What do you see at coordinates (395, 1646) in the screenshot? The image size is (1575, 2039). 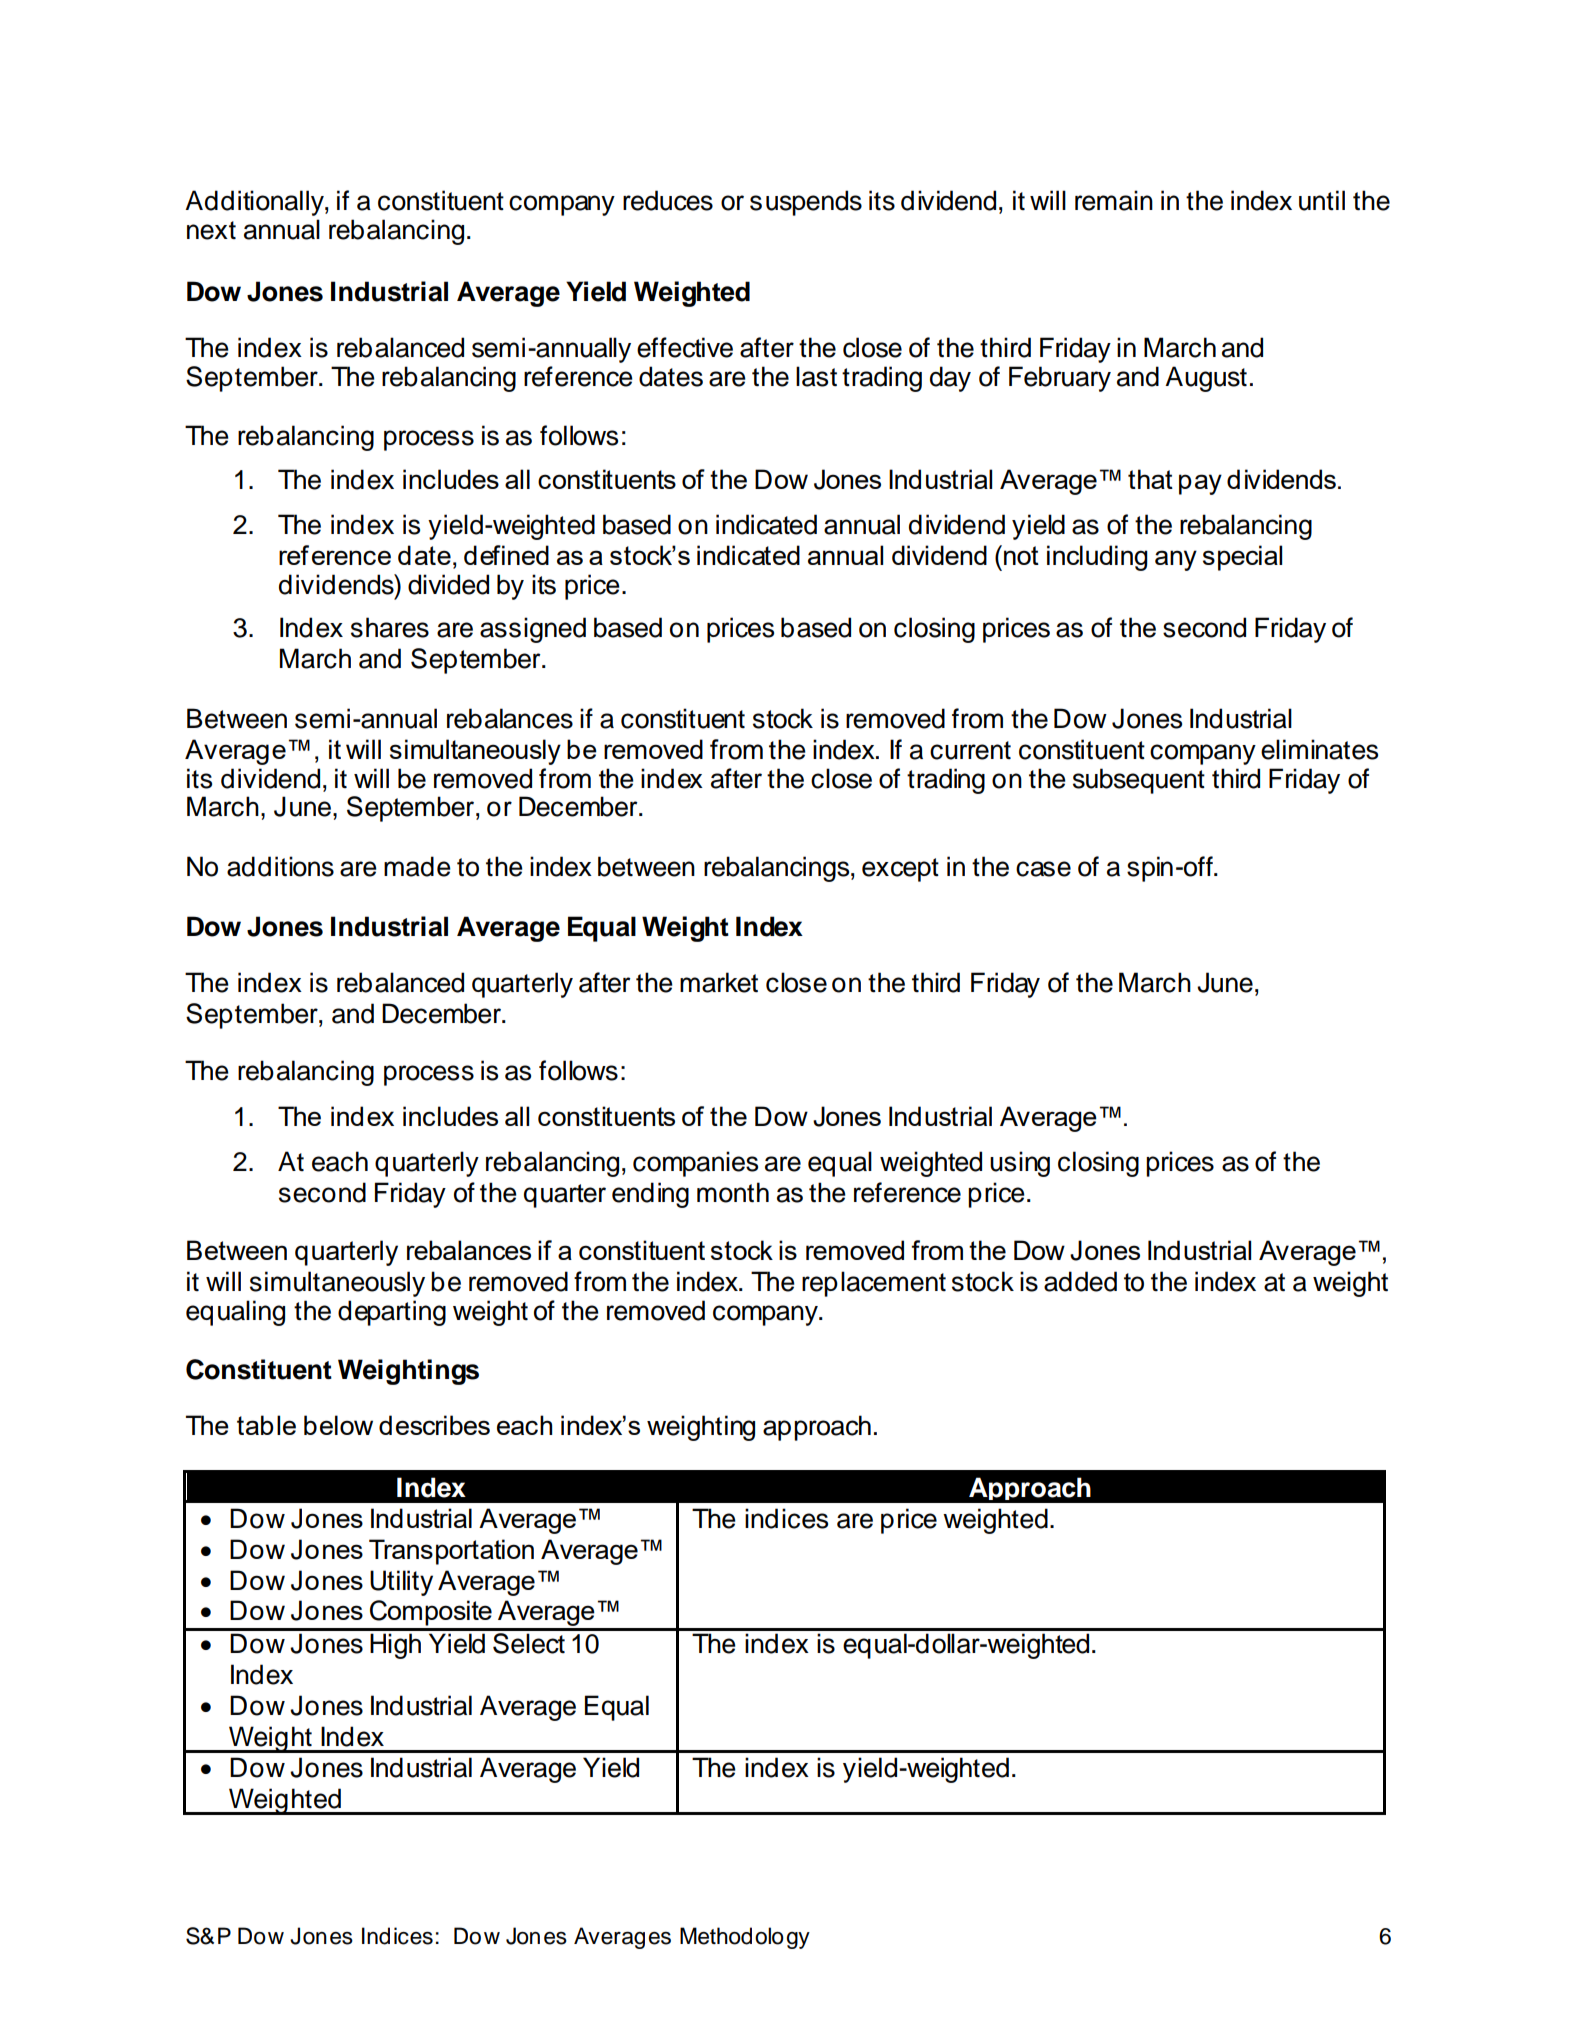 I see `High` at bounding box center [395, 1646].
